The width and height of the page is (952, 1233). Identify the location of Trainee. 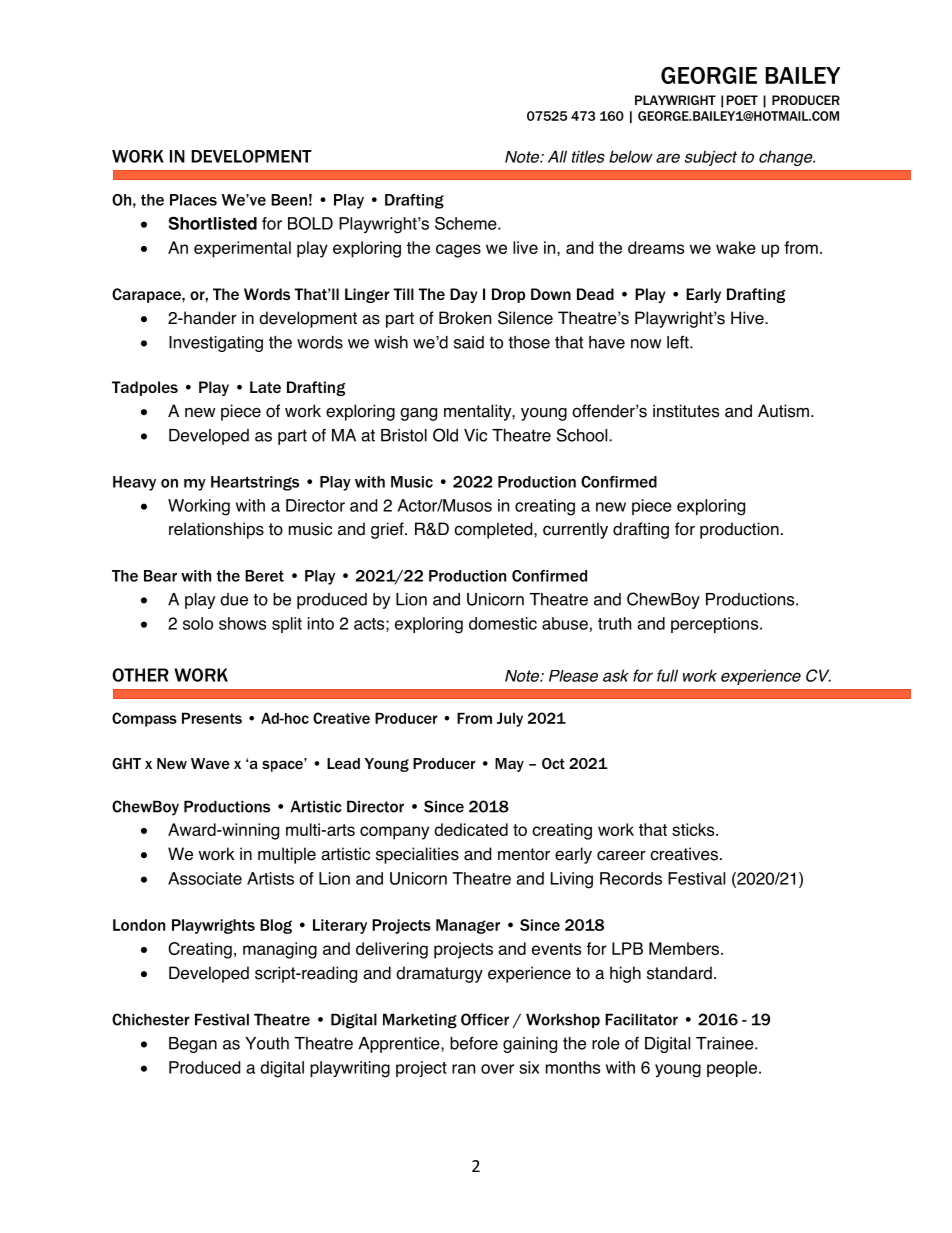
(726, 1043).
